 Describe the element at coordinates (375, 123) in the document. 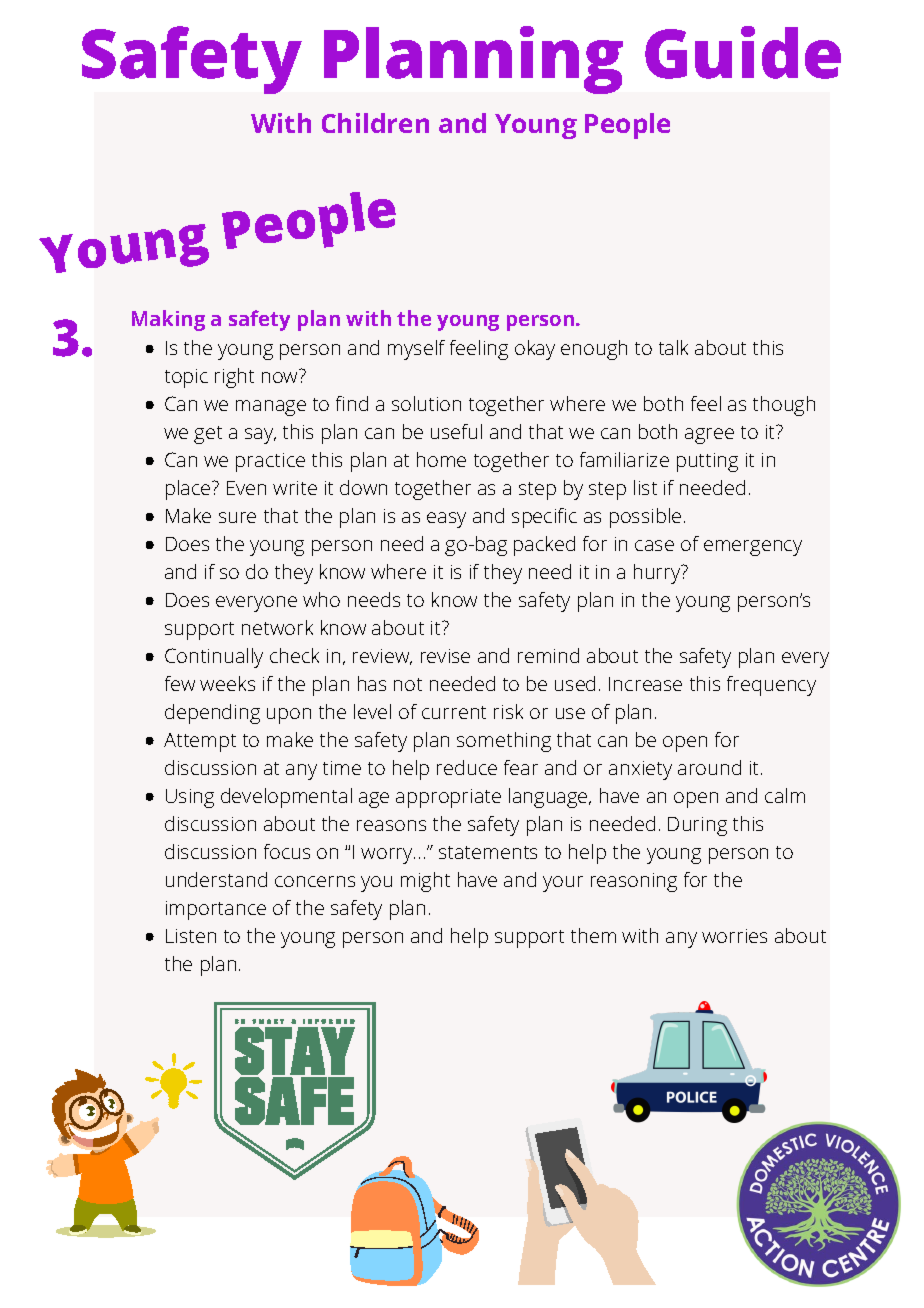

I see `Children` at that location.
